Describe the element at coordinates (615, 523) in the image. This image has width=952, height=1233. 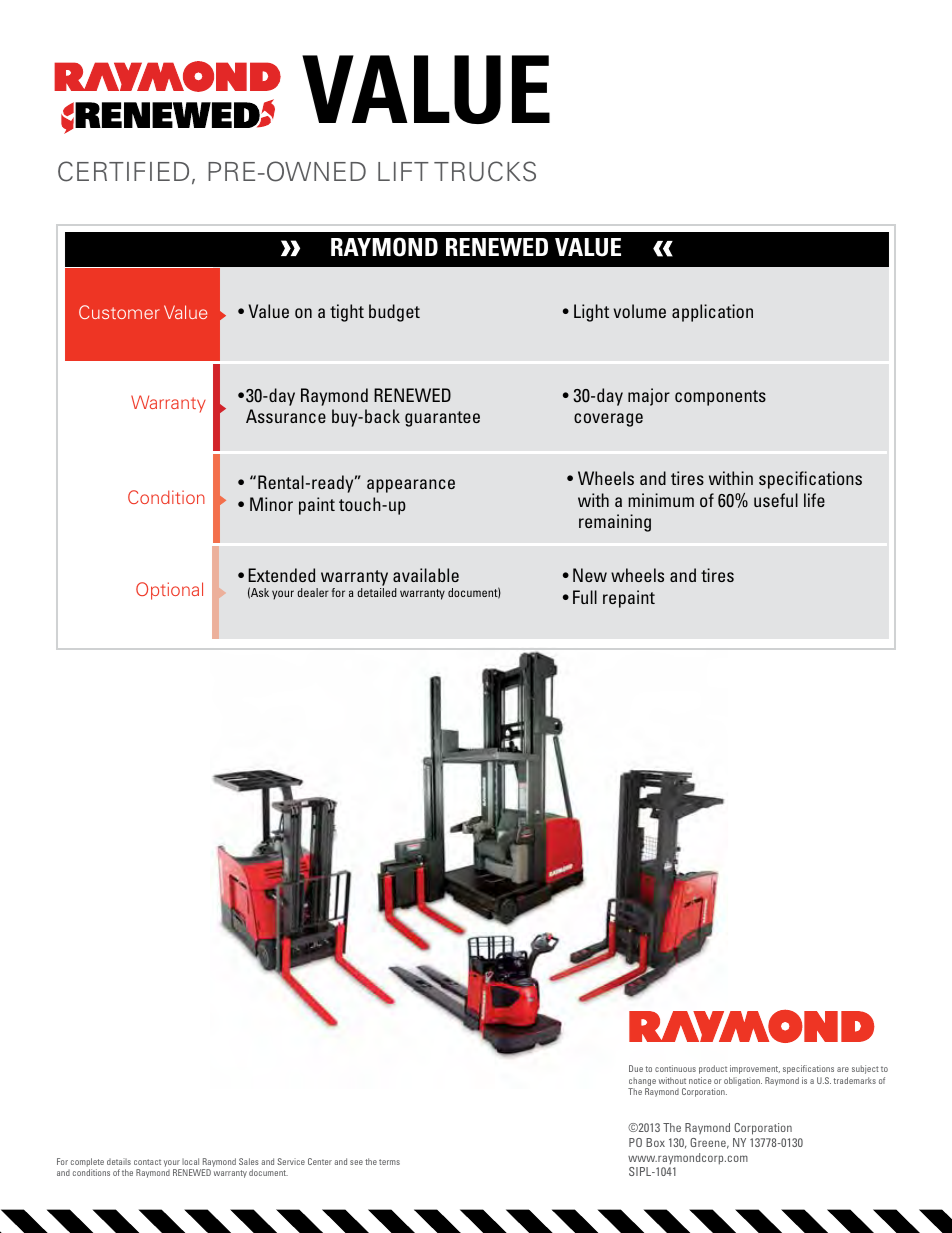
I see `remaining` at that location.
